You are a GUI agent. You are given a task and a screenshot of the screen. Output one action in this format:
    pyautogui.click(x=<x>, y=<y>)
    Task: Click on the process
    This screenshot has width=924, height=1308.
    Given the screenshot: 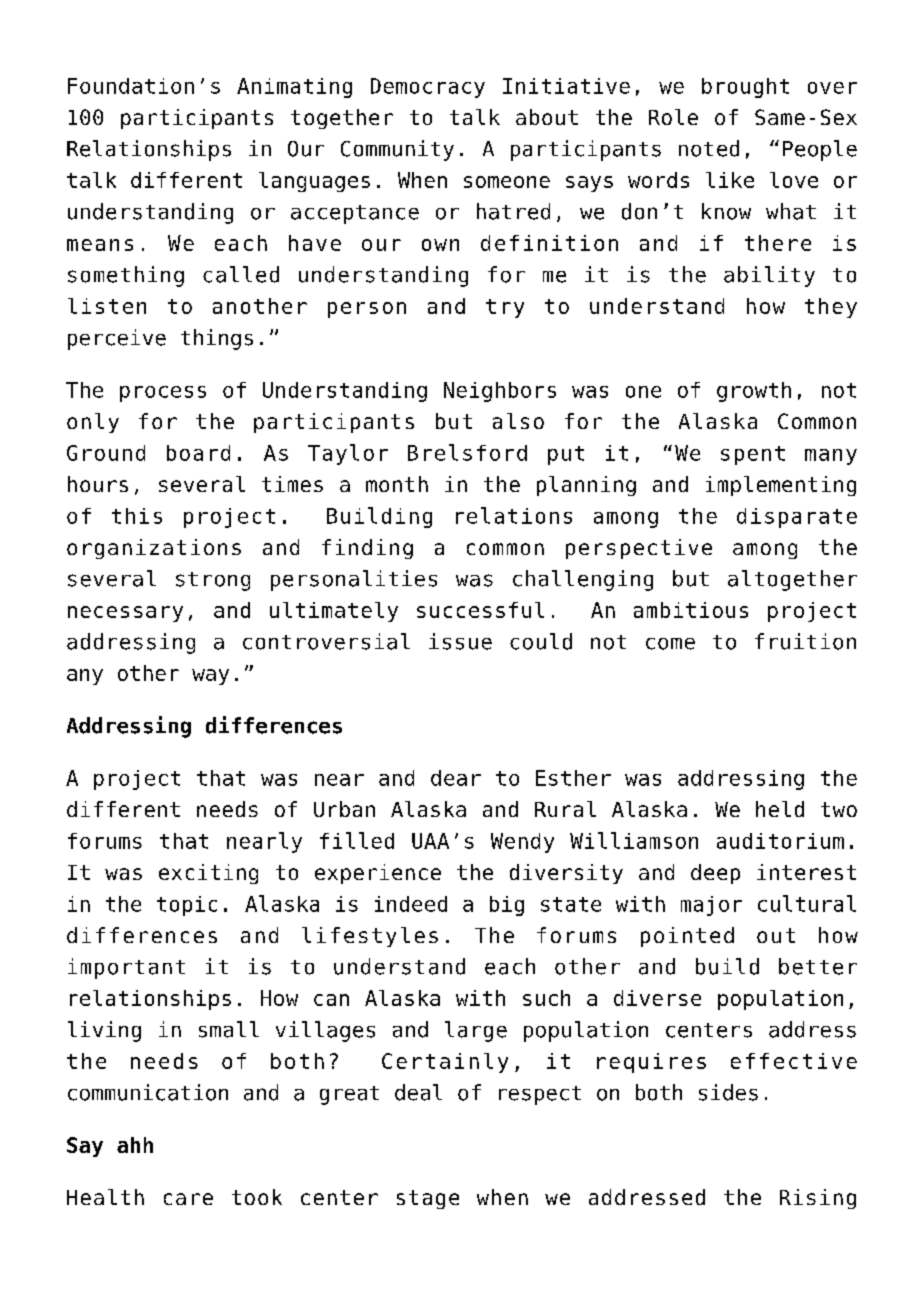 What is the action you would take?
    pyautogui.click(x=163, y=394)
